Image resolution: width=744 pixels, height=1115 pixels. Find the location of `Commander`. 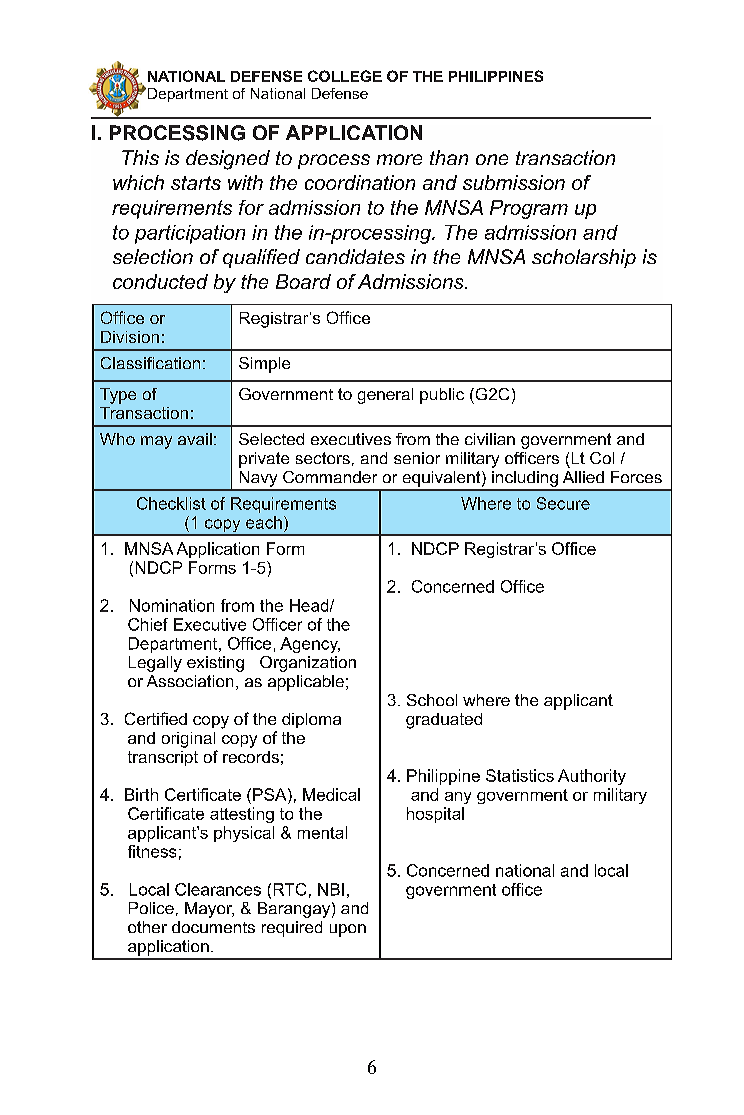

Commander is located at coordinates (330, 477).
